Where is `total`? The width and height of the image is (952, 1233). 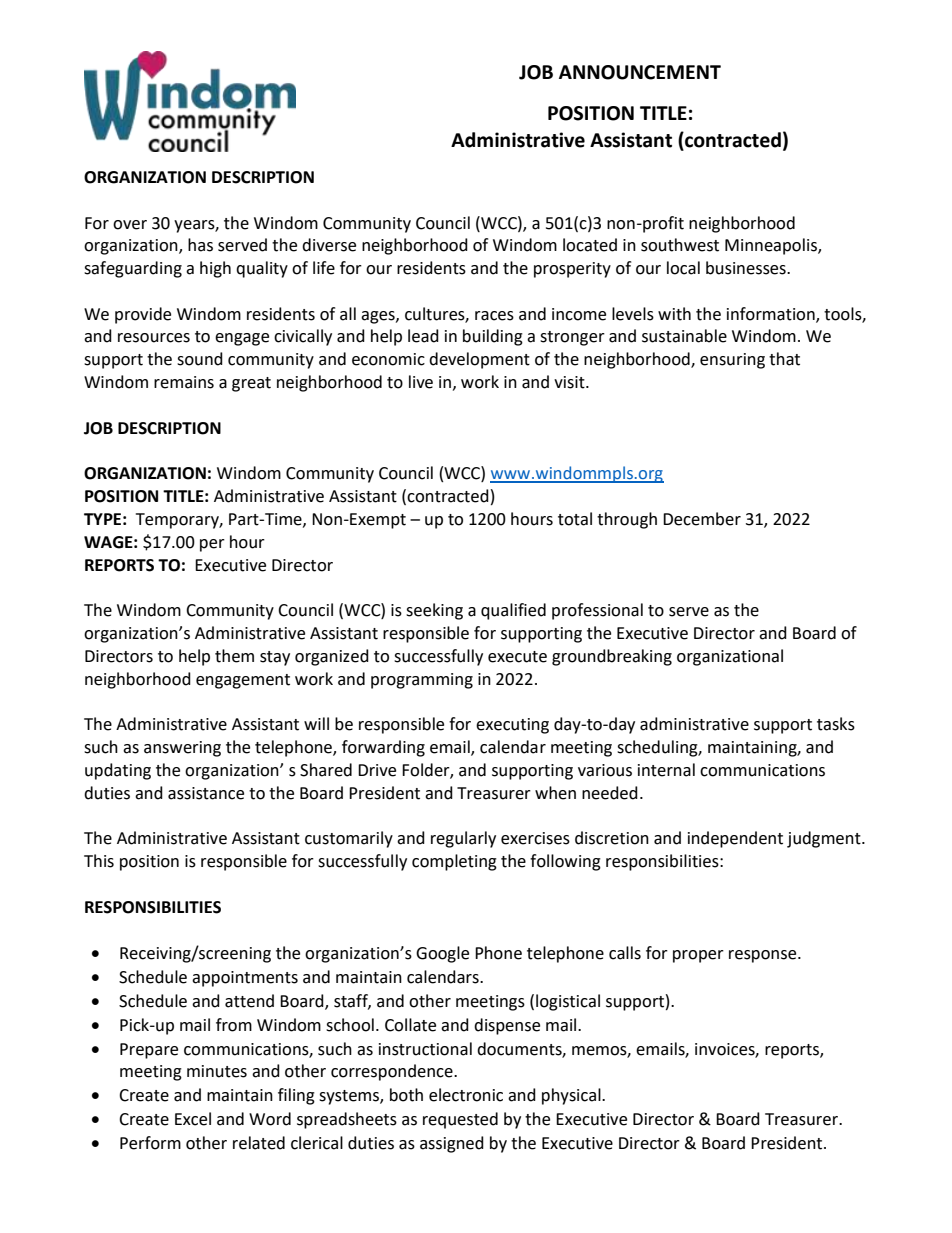 total is located at coordinates (575, 519).
